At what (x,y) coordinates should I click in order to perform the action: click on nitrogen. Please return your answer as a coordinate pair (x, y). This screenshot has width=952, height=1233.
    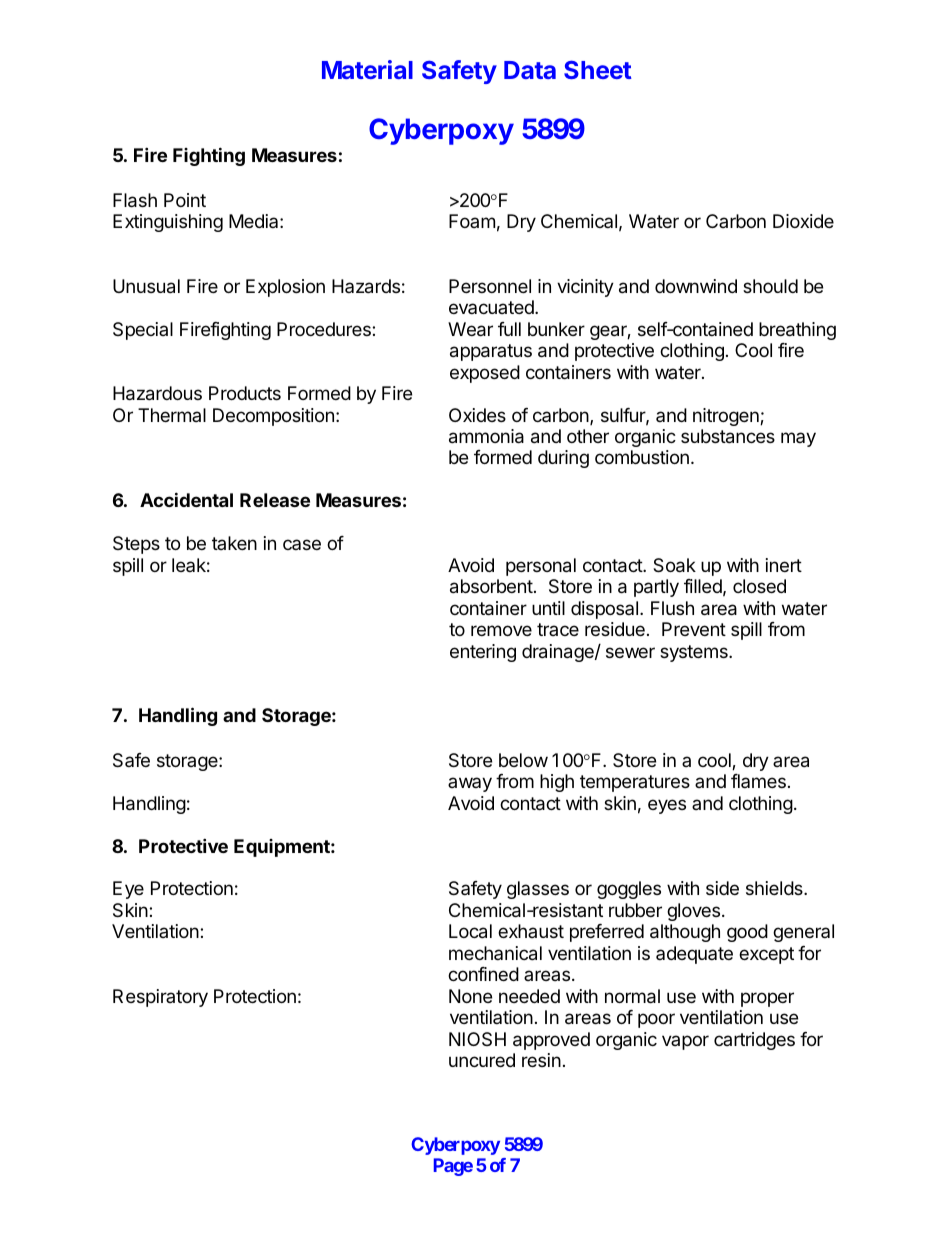
    Looking at the image, I should click on (727, 417).
